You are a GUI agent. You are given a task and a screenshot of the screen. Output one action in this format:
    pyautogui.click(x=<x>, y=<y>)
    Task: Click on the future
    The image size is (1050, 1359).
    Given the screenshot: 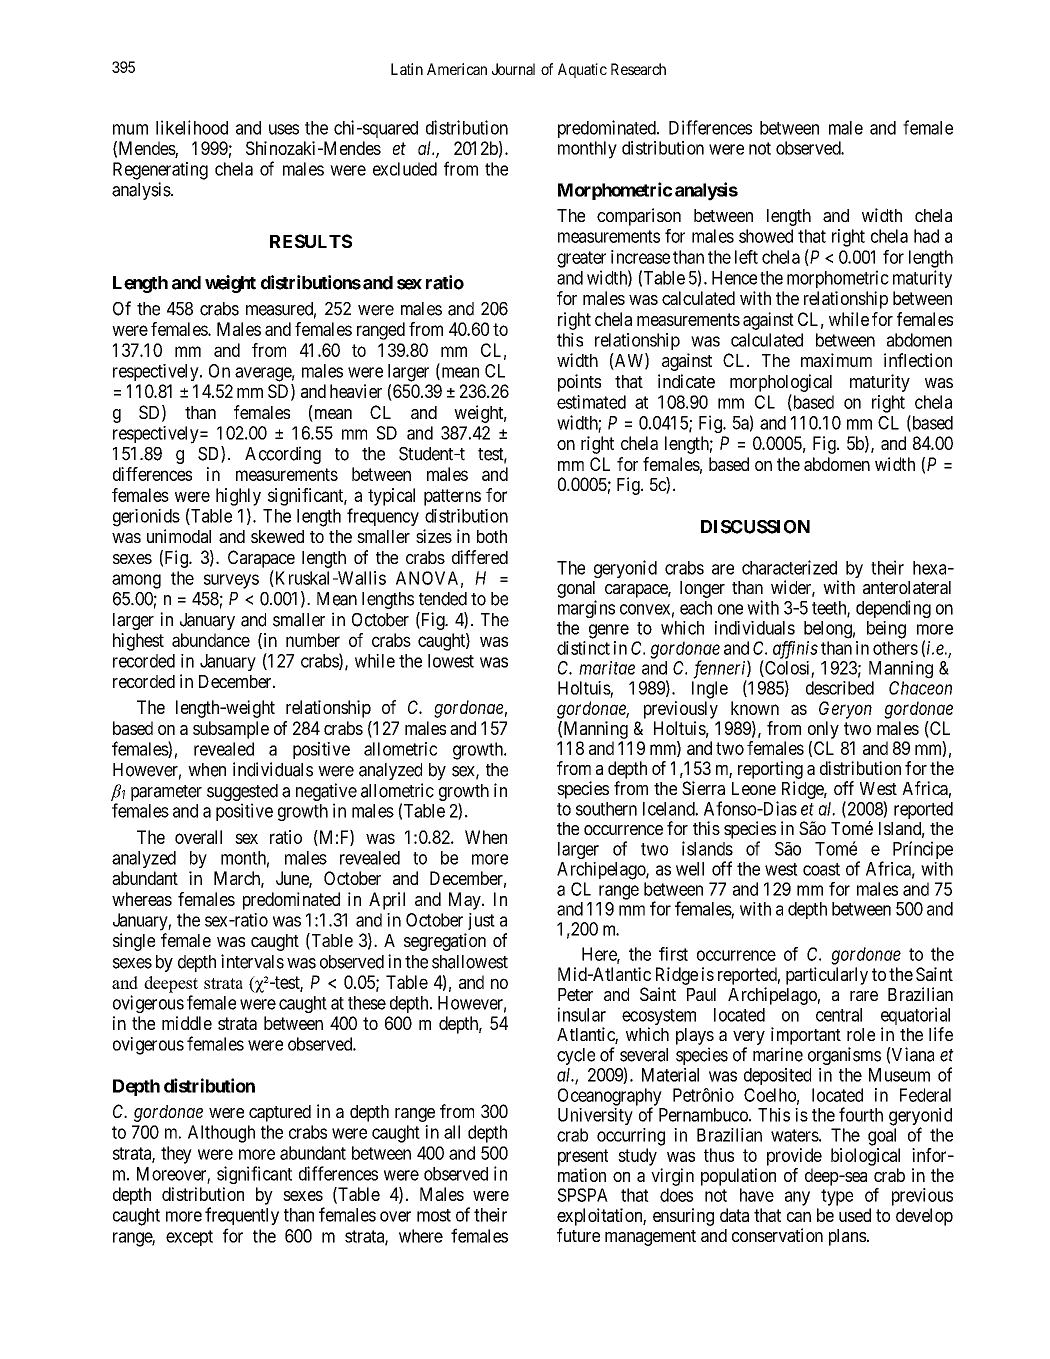 What is the action you would take?
    pyautogui.click(x=578, y=1235)
